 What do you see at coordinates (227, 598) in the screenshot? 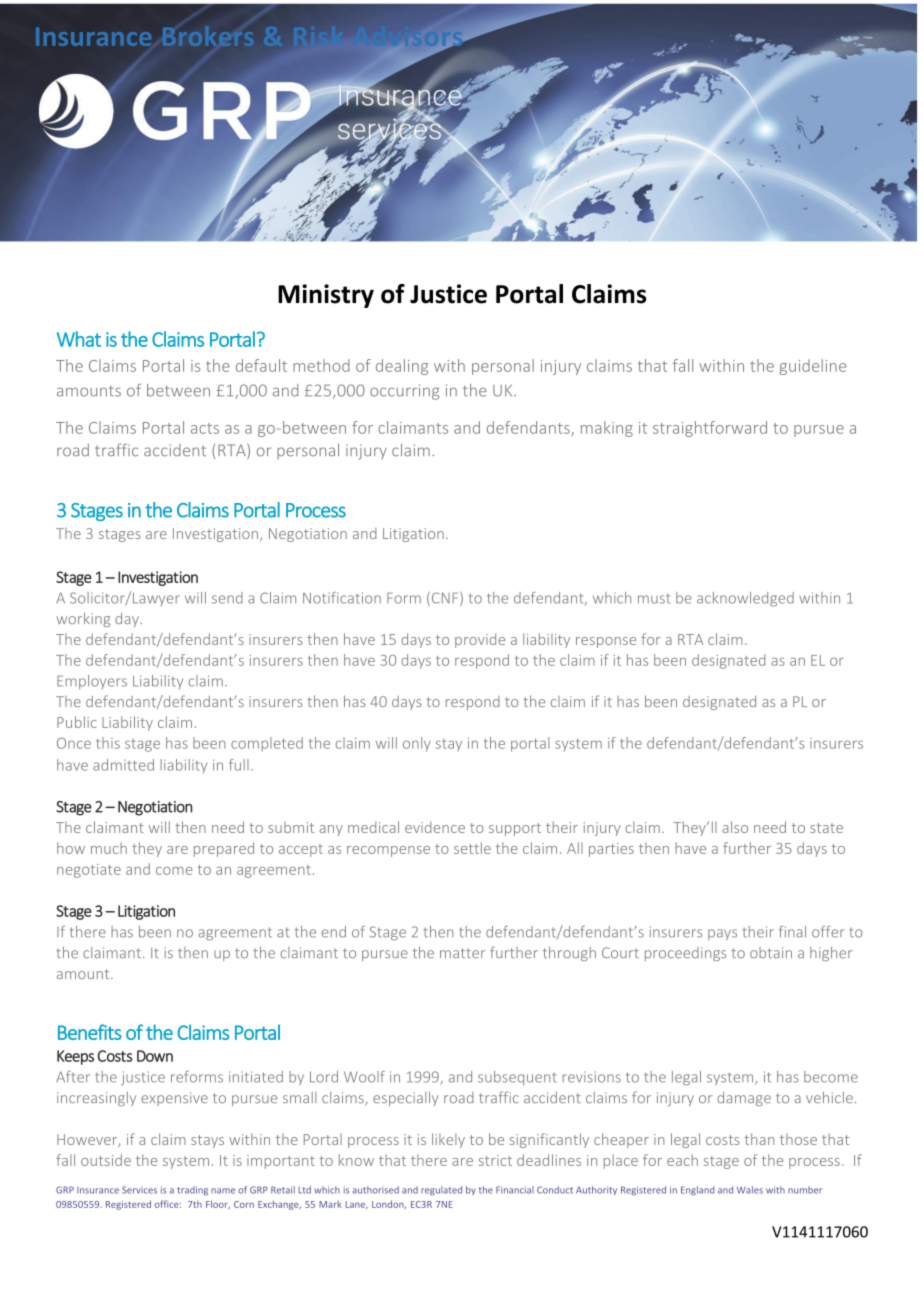
I see `send` at bounding box center [227, 598].
